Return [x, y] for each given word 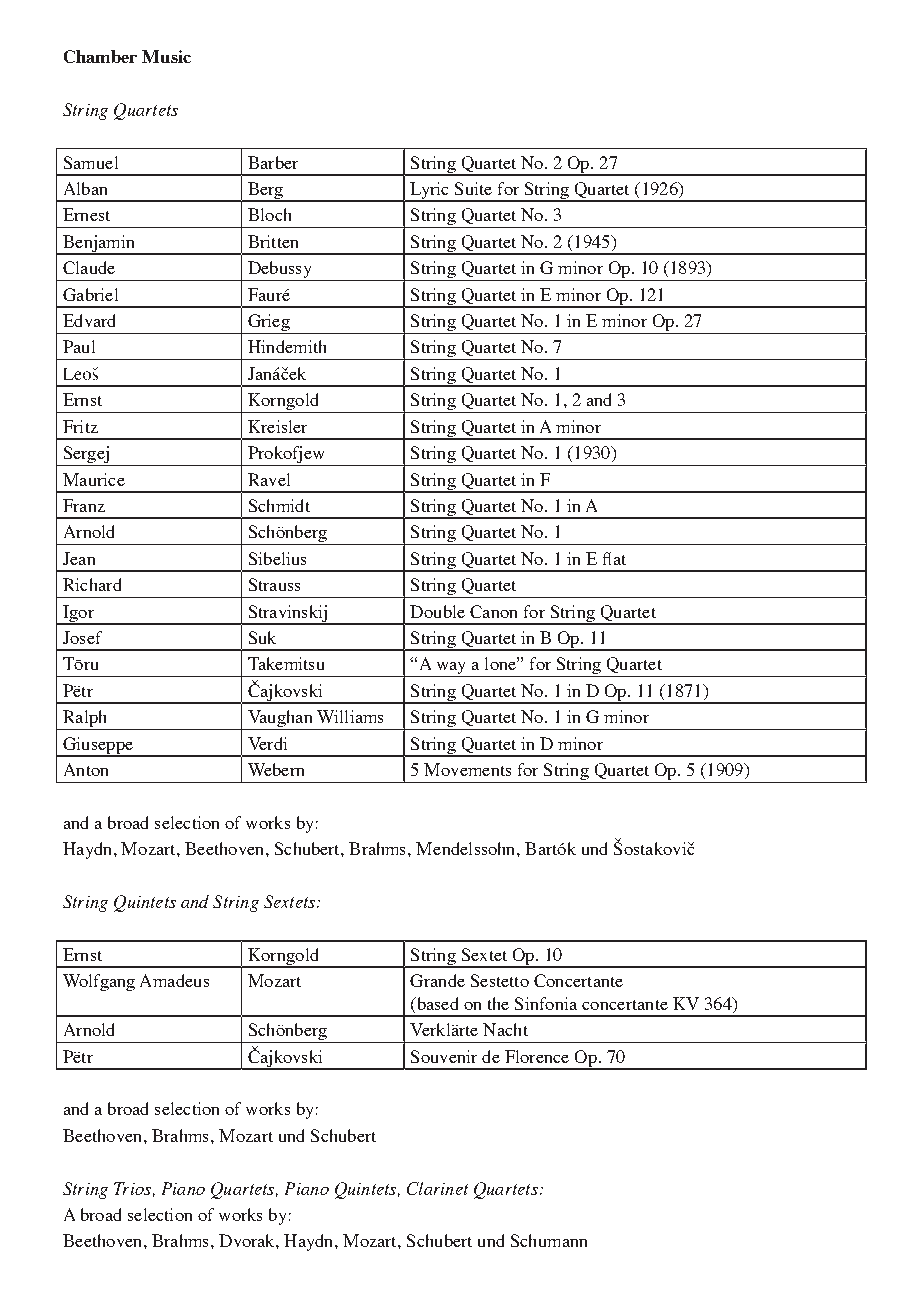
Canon [493, 611]
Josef [82, 637]
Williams [350, 716]
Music [166, 56]
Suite [473, 188]
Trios [132, 1188]
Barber [273, 162]
